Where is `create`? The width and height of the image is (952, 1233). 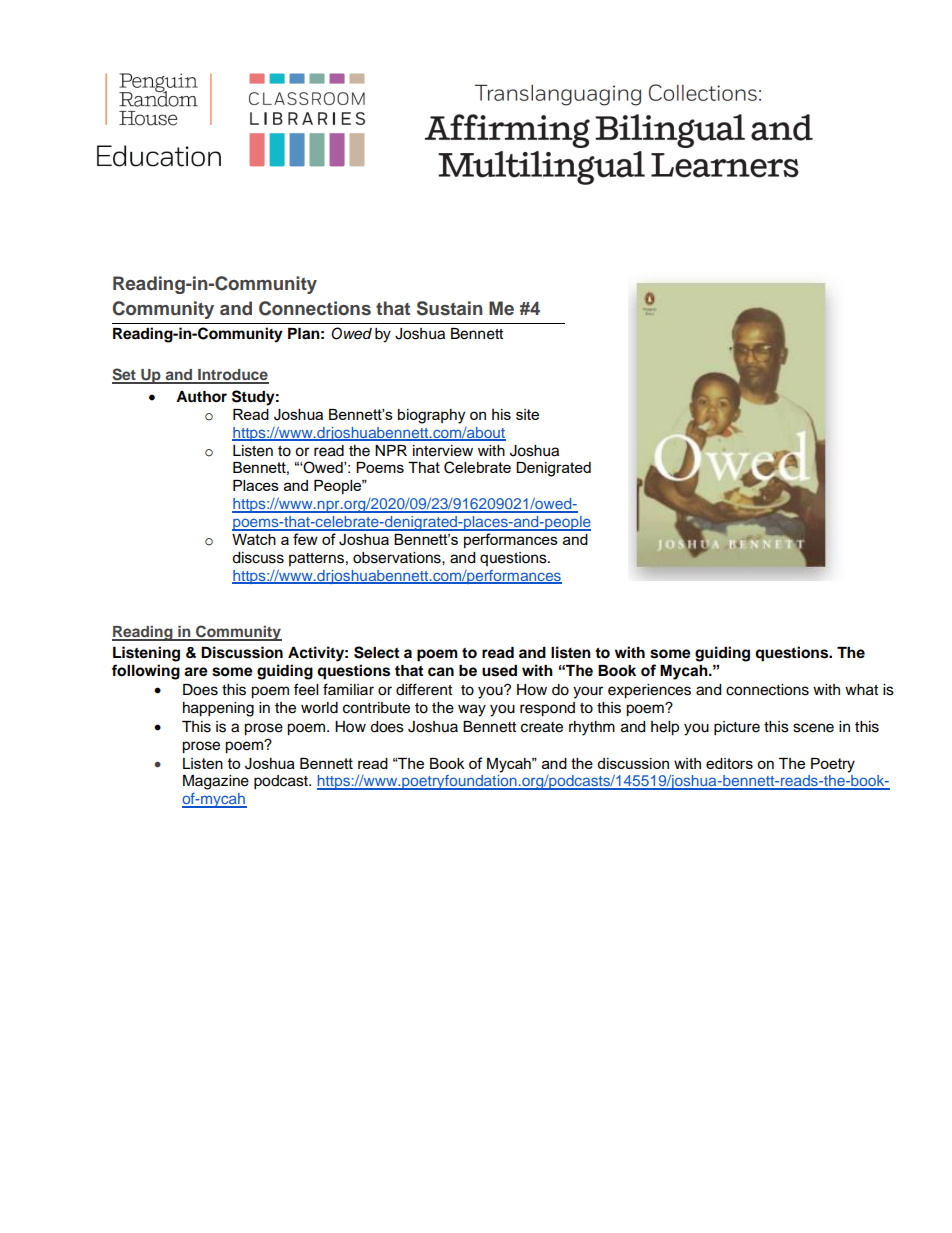
create is located at coordinates (542, 727).
